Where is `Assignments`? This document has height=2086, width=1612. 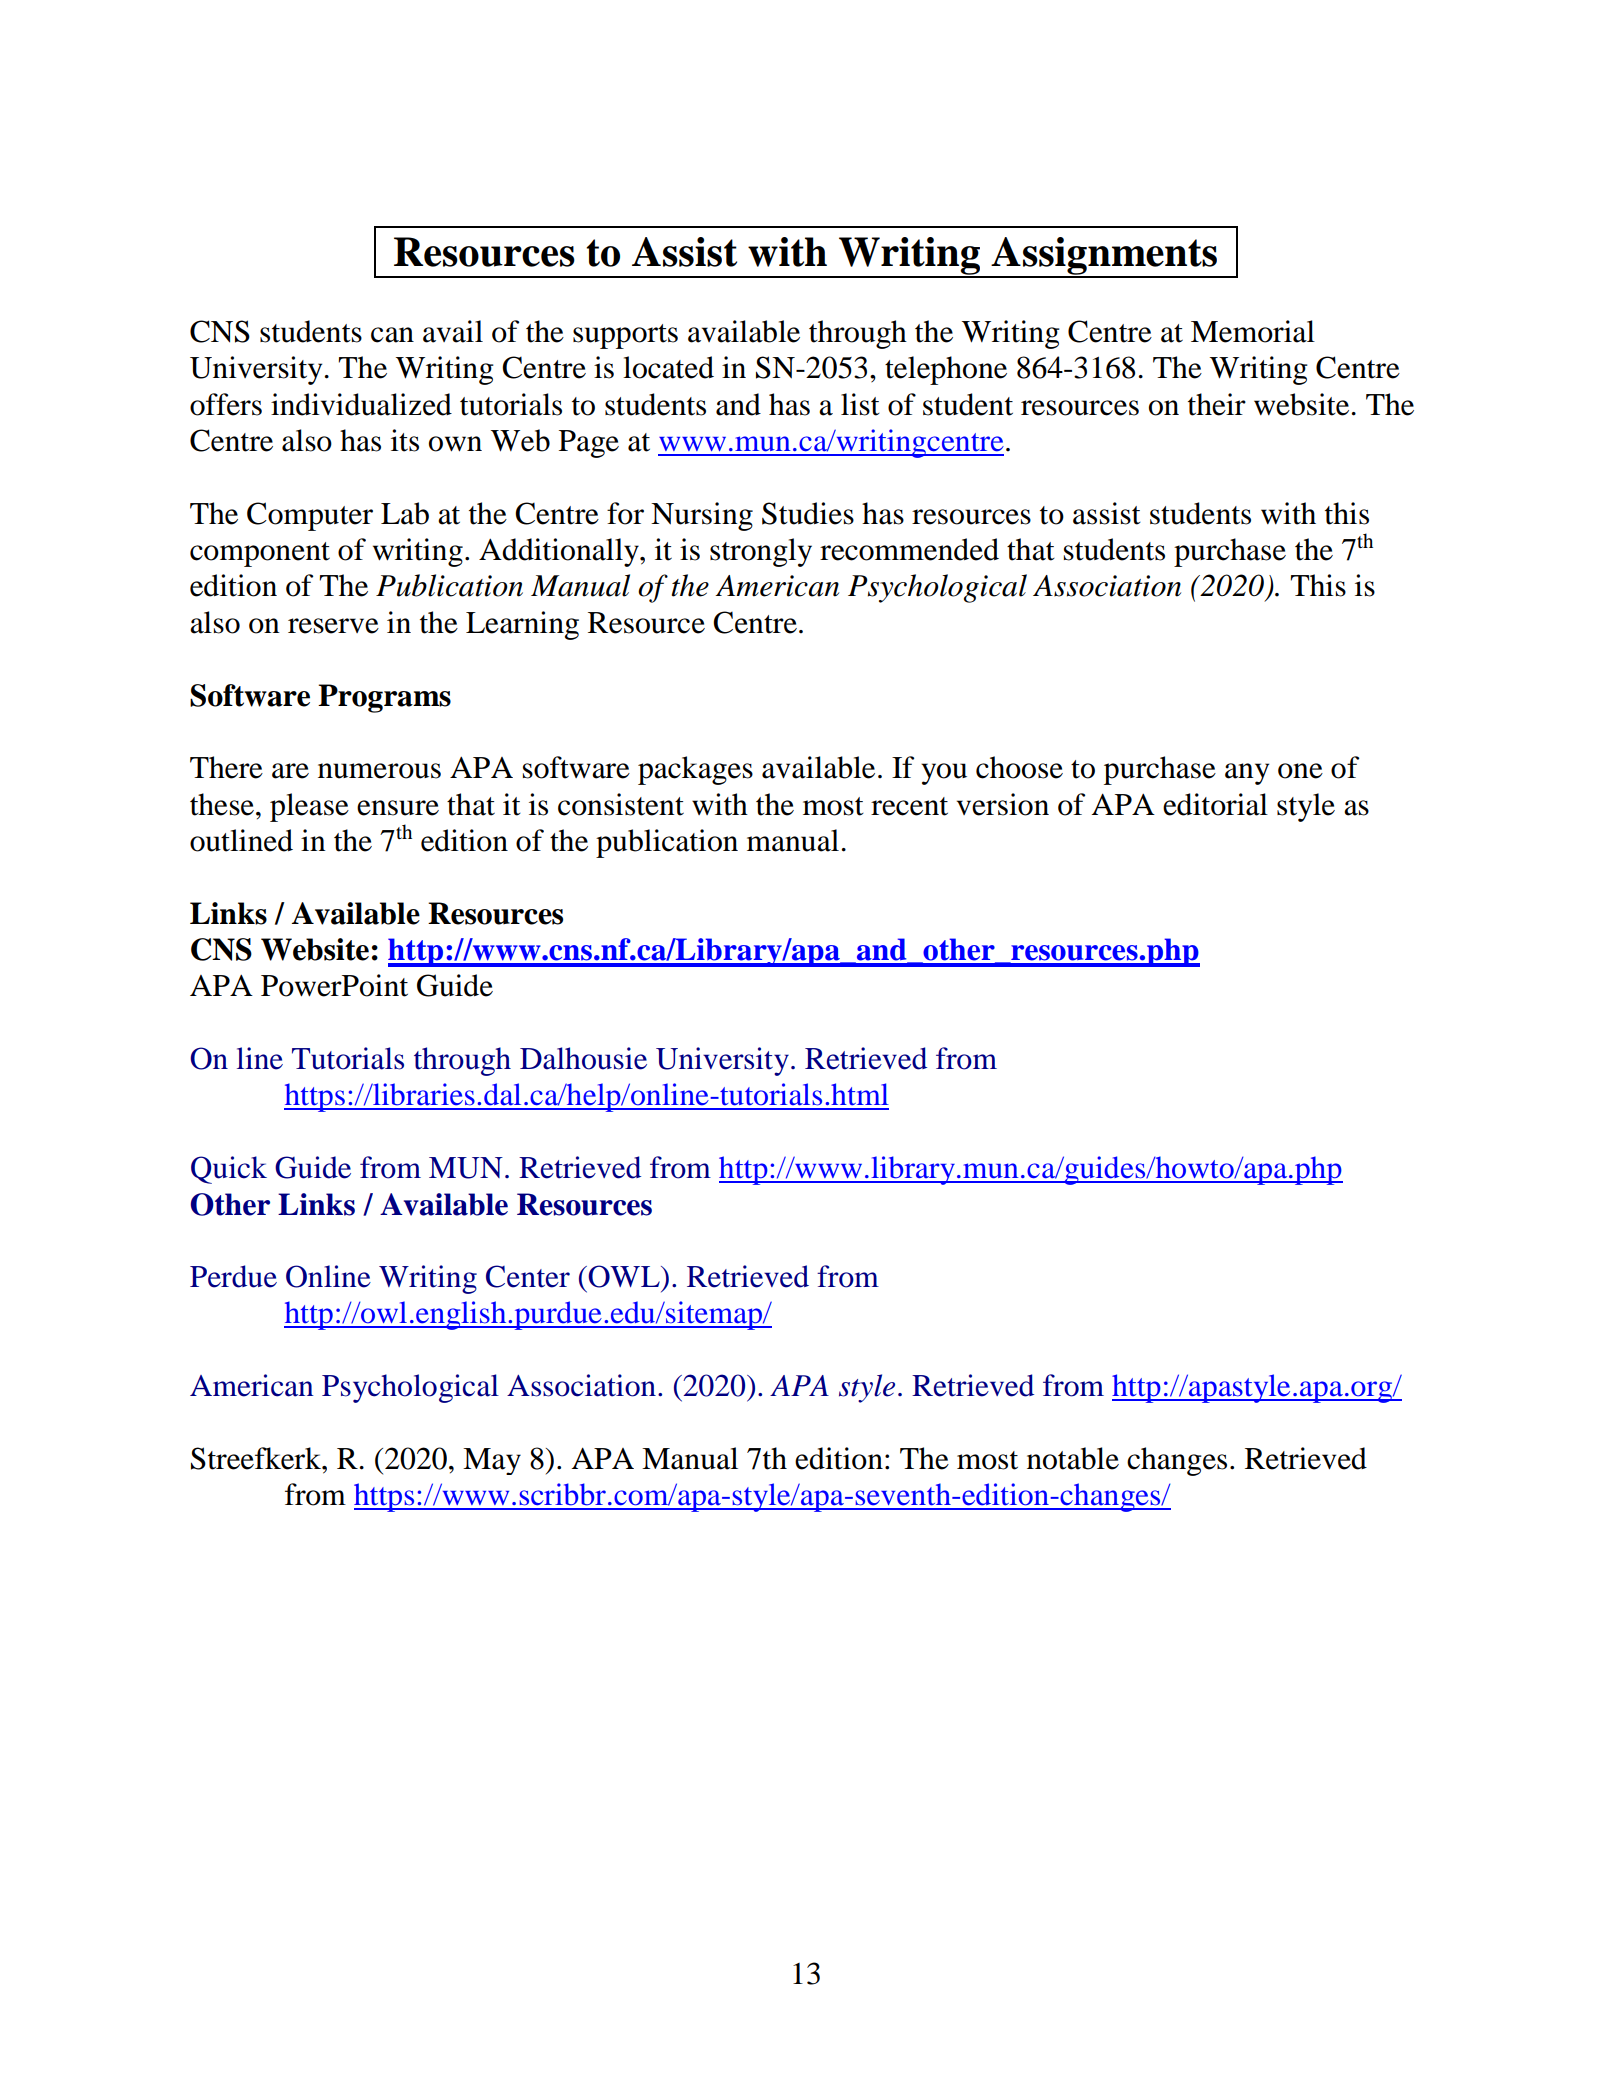 Assignments is located at coordinates (1104, 257).
